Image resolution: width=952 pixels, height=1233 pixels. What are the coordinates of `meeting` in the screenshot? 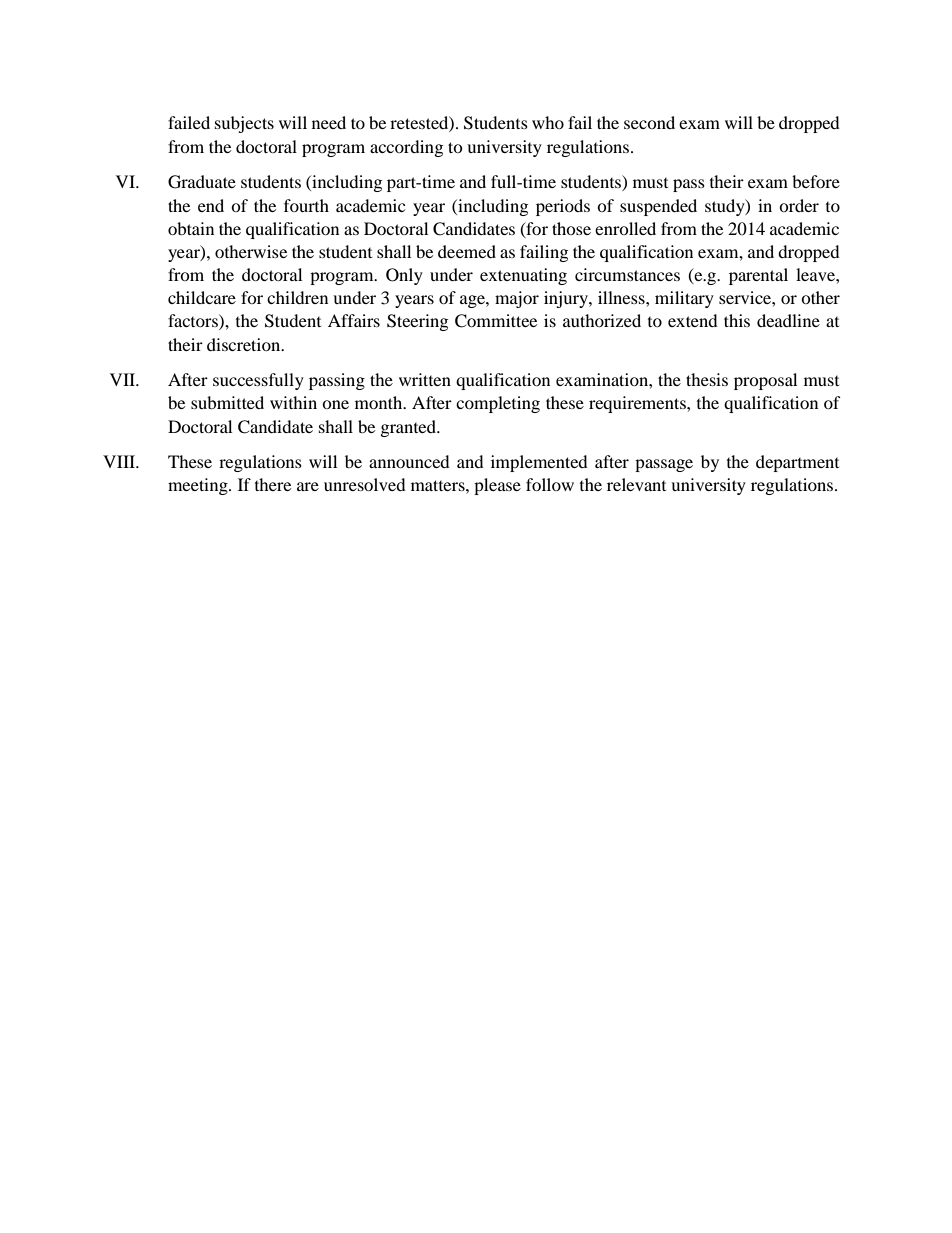 It's located at (199, 486).
